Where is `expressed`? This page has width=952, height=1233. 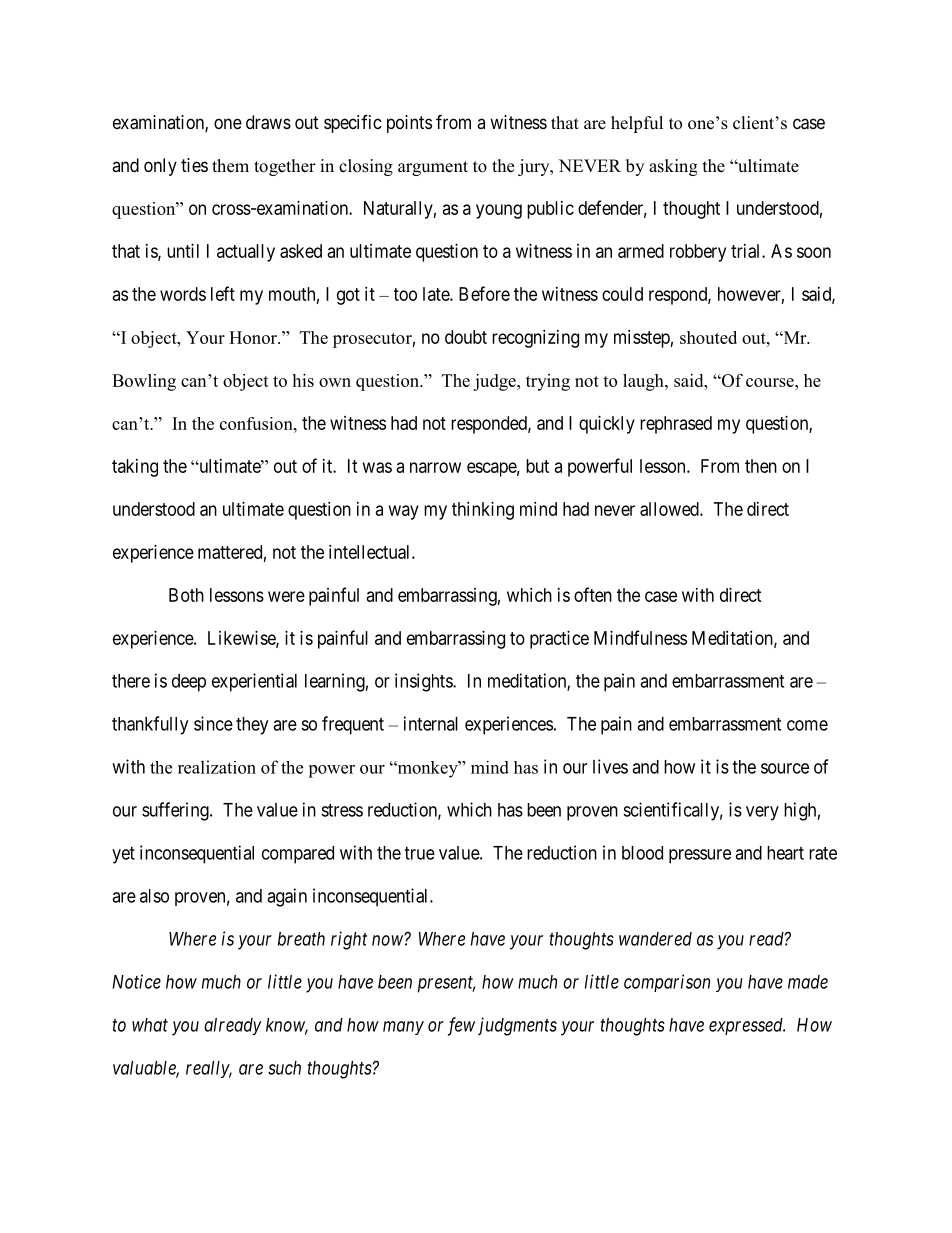 expressed is located at coordinates (747, 1026).
